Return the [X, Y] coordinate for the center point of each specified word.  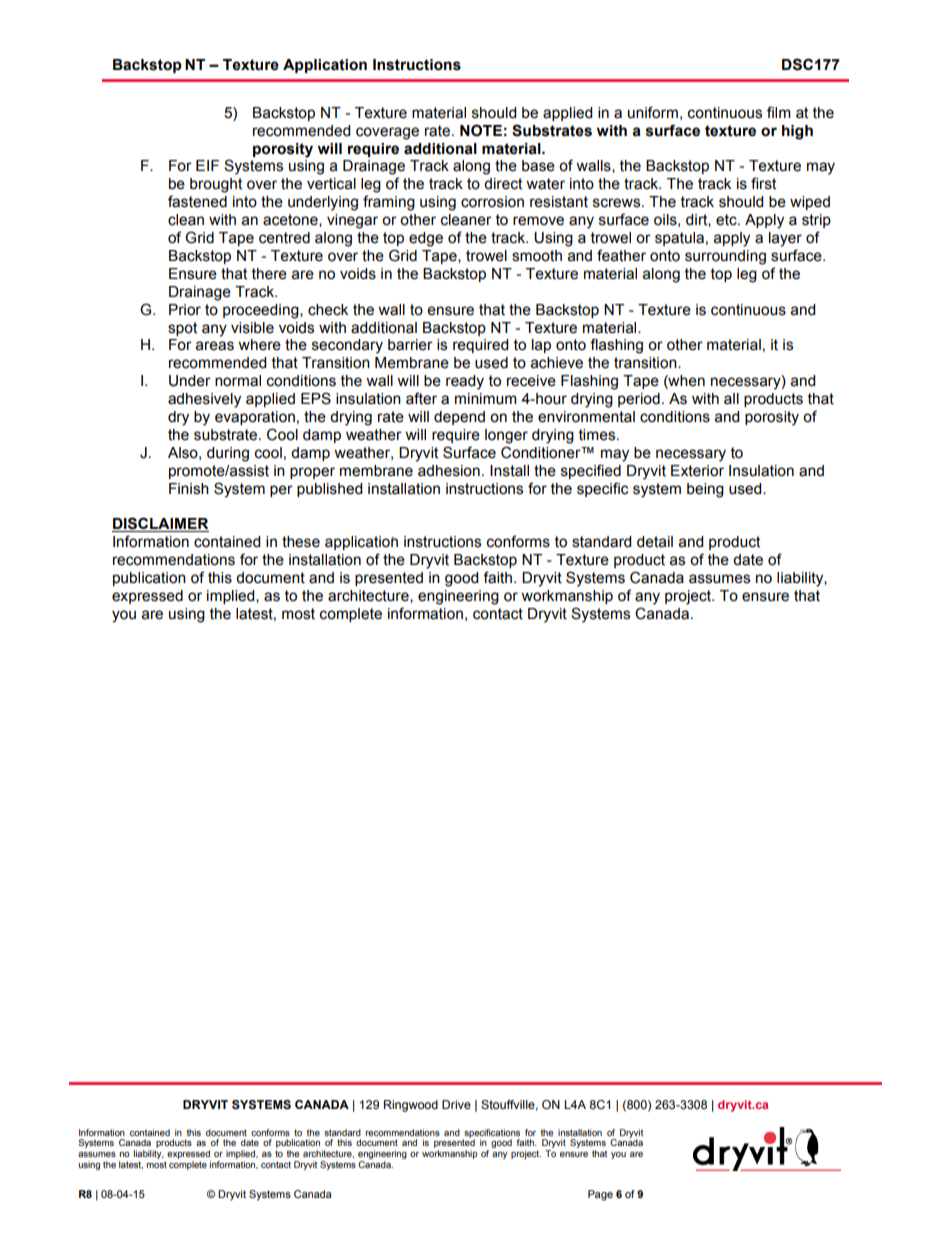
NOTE [481, 130]
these [301, 542]
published [329, 490]
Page [600, 1195]
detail [655, 542]
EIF [207, 165]
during [228, 454]
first [763, 183]
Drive [456, 1104]
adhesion [449, 471]
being [705, 490]
